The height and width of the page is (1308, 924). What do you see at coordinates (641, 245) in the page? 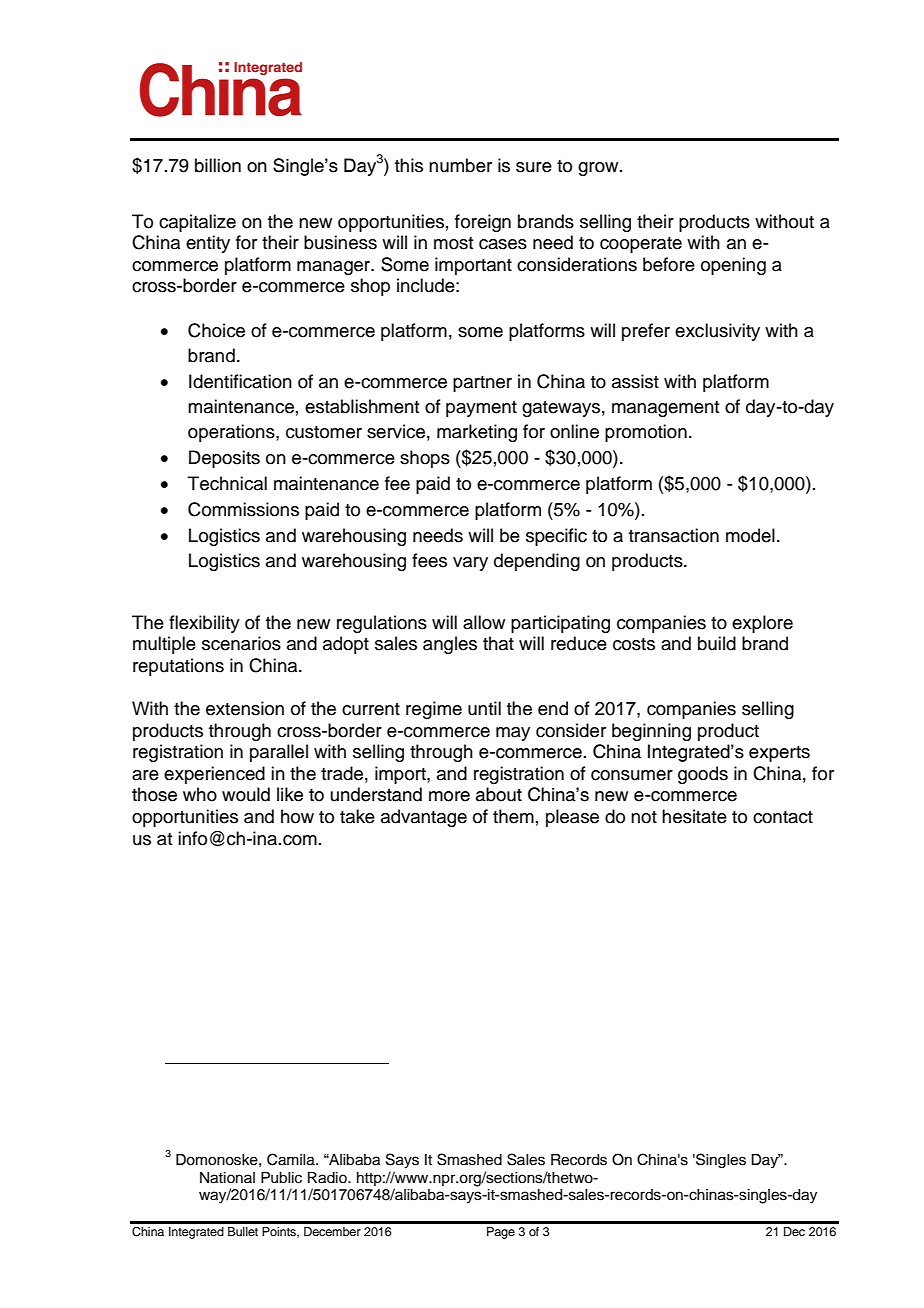
I see `cooperate` at bounding box center [641, 245].
